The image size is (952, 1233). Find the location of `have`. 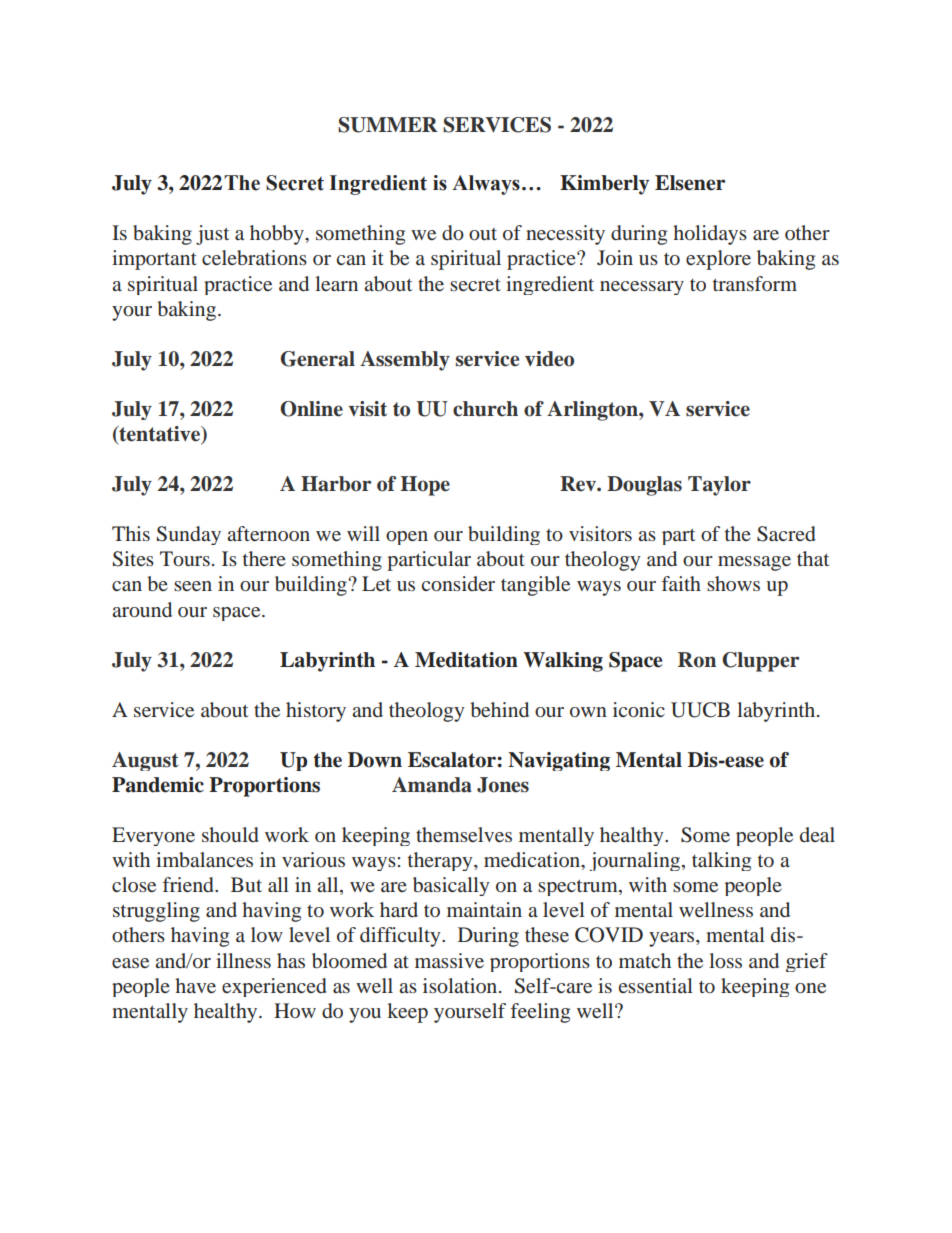

have is located at coordinates (195, 985).
